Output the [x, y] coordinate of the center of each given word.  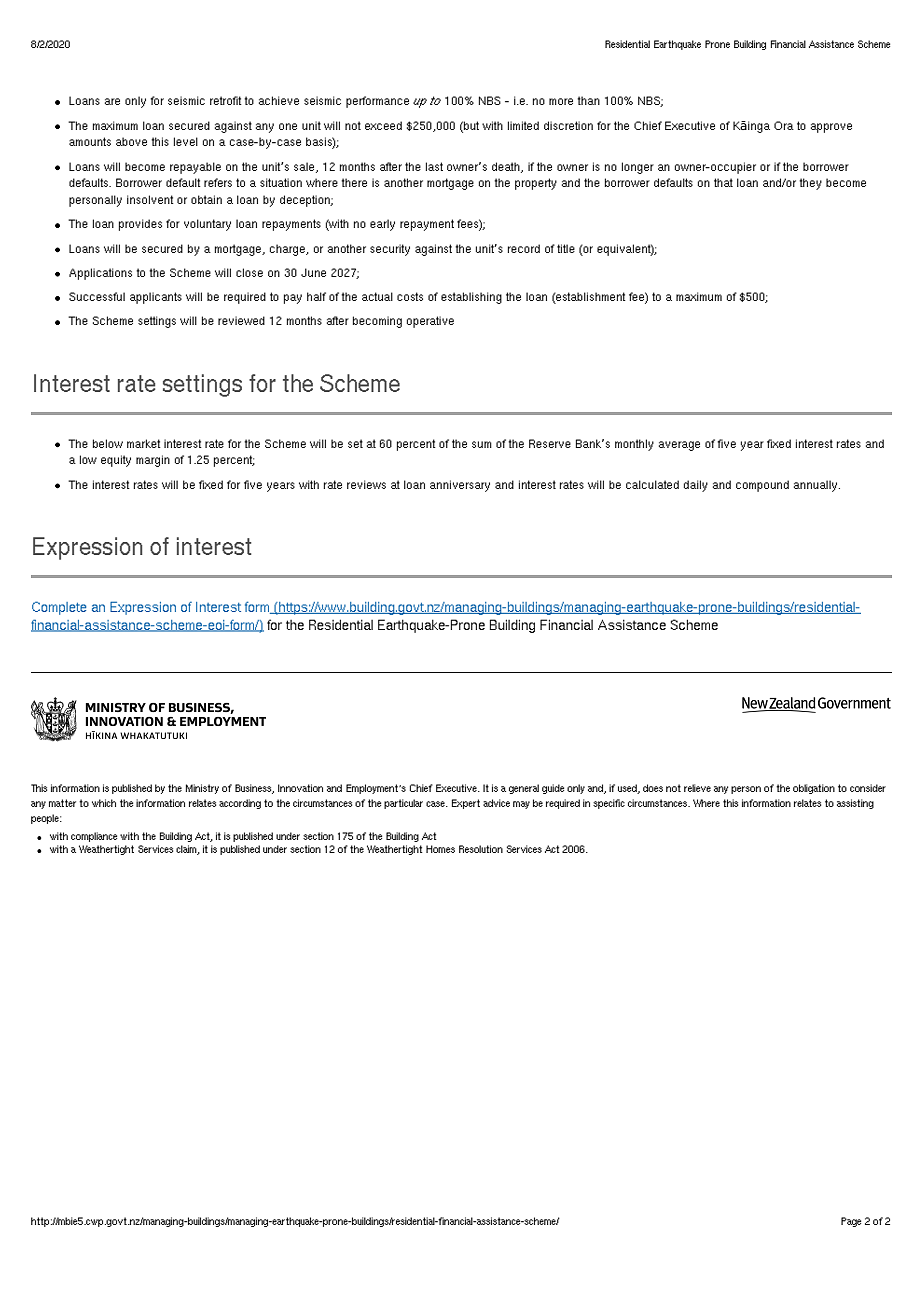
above [131, 141]
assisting [855, 804]
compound [762, 486]
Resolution [481, 849]
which [104, 803]
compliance [94, 837]
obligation [814, 789]
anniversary [460, 486]
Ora [784, 125]
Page [851, 1222]
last [434, 166]
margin [153, 461]
